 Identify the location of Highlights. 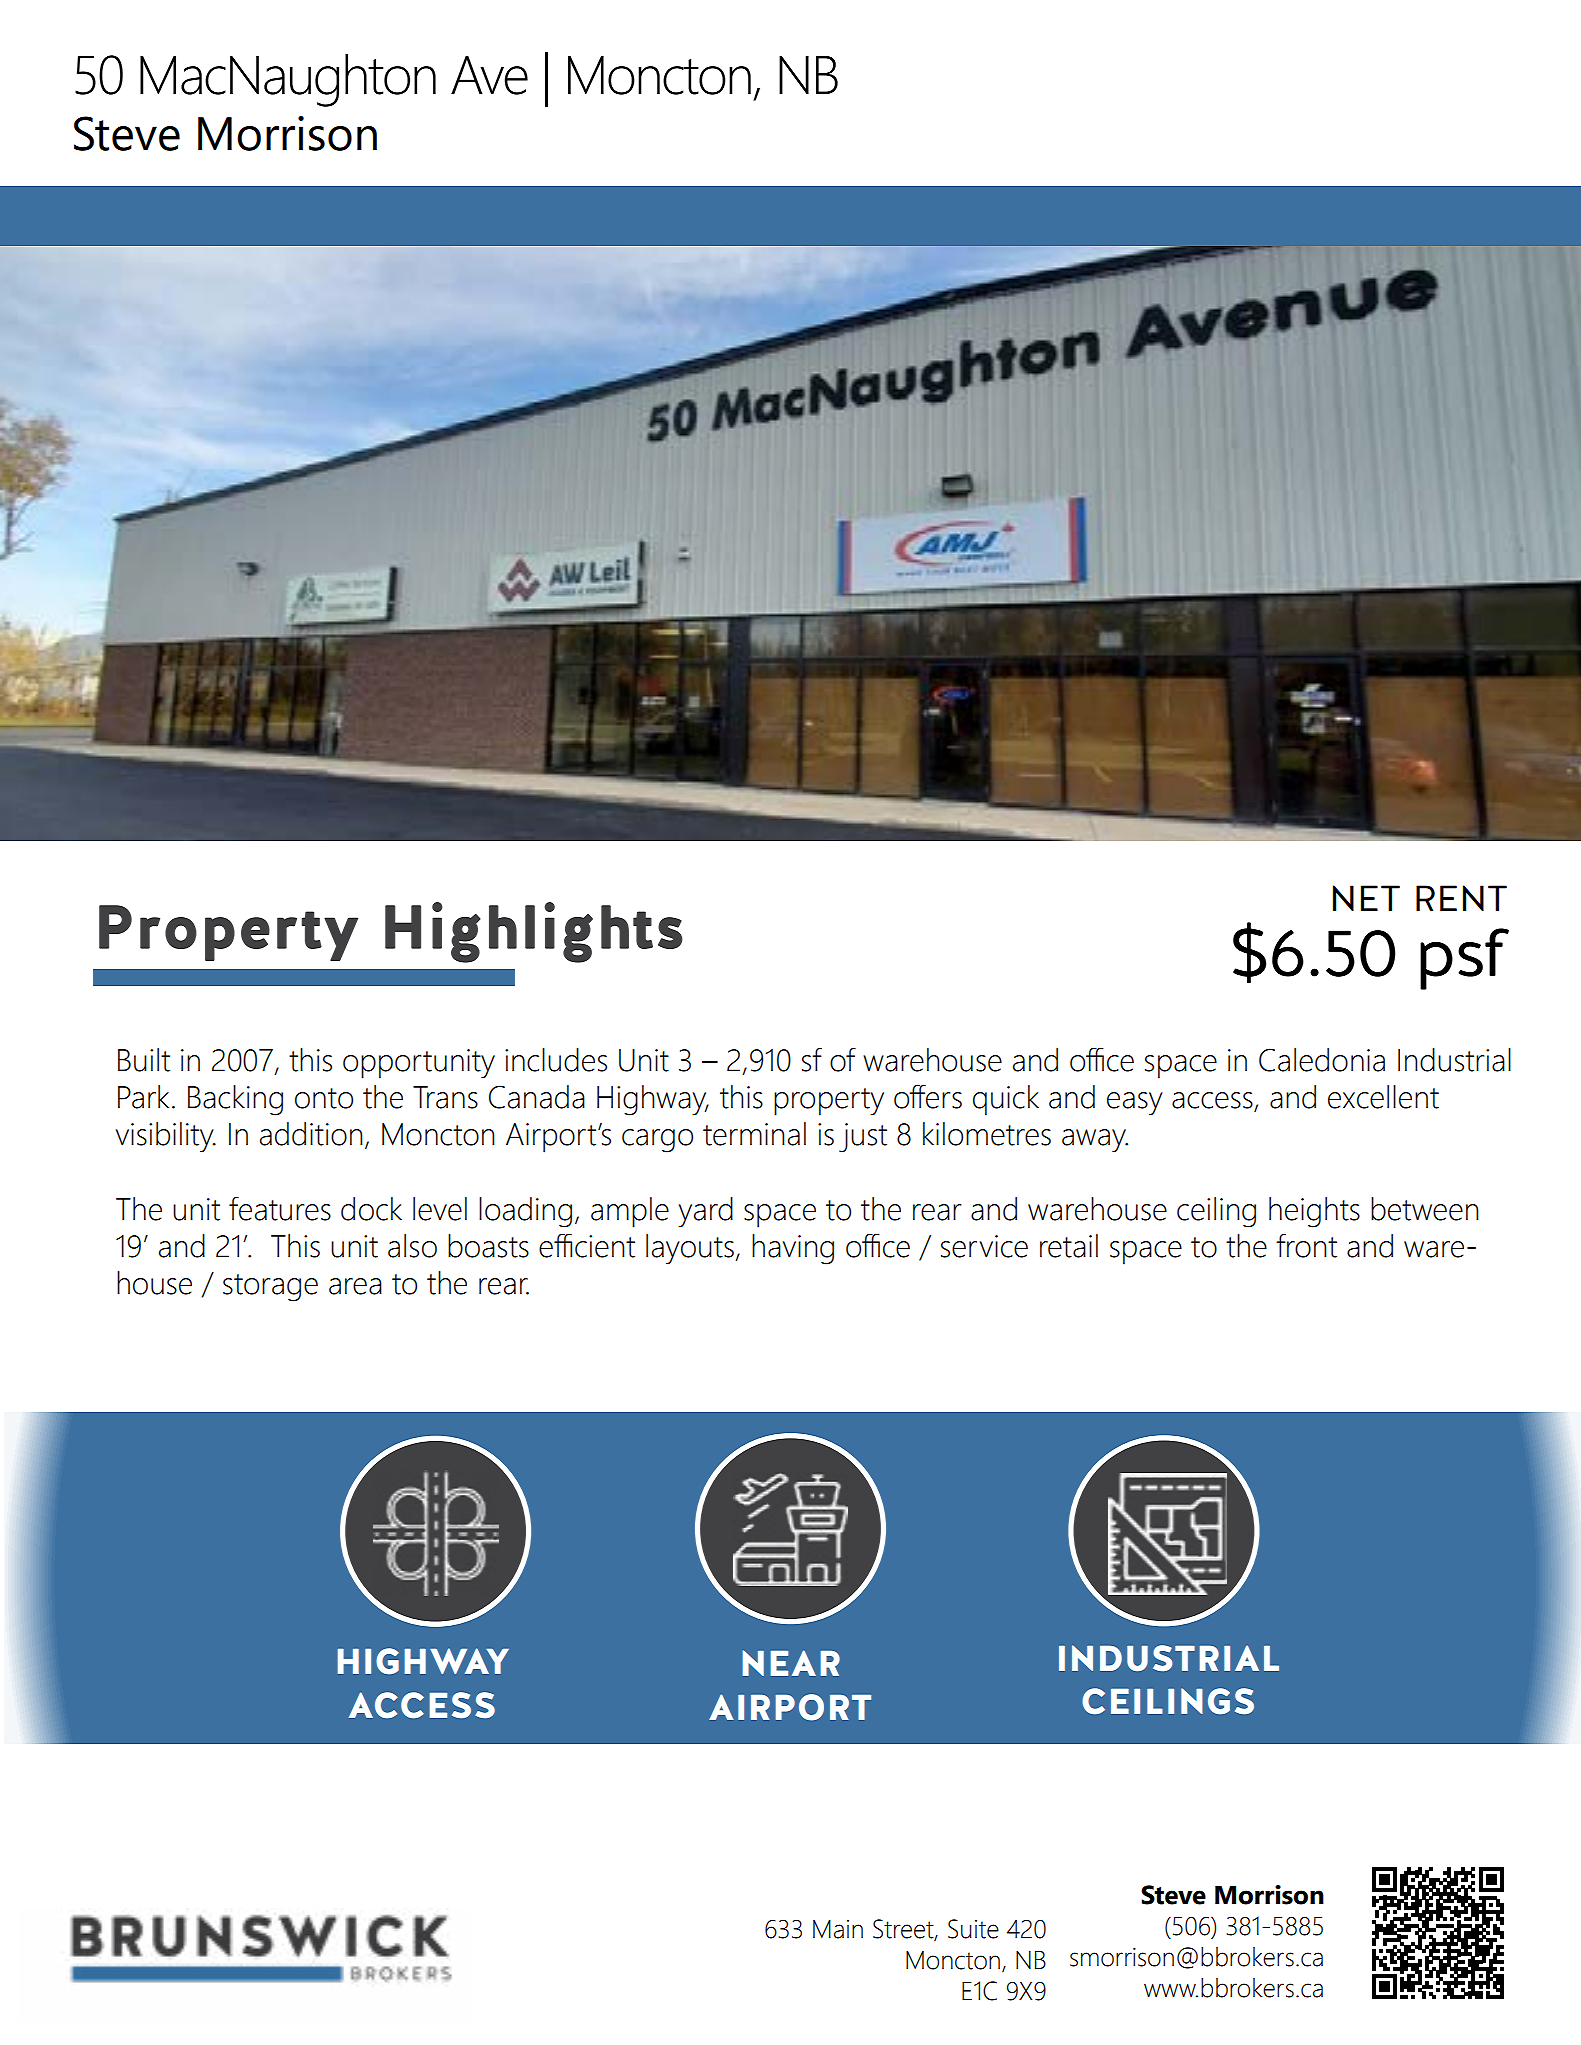
(534, 932).
